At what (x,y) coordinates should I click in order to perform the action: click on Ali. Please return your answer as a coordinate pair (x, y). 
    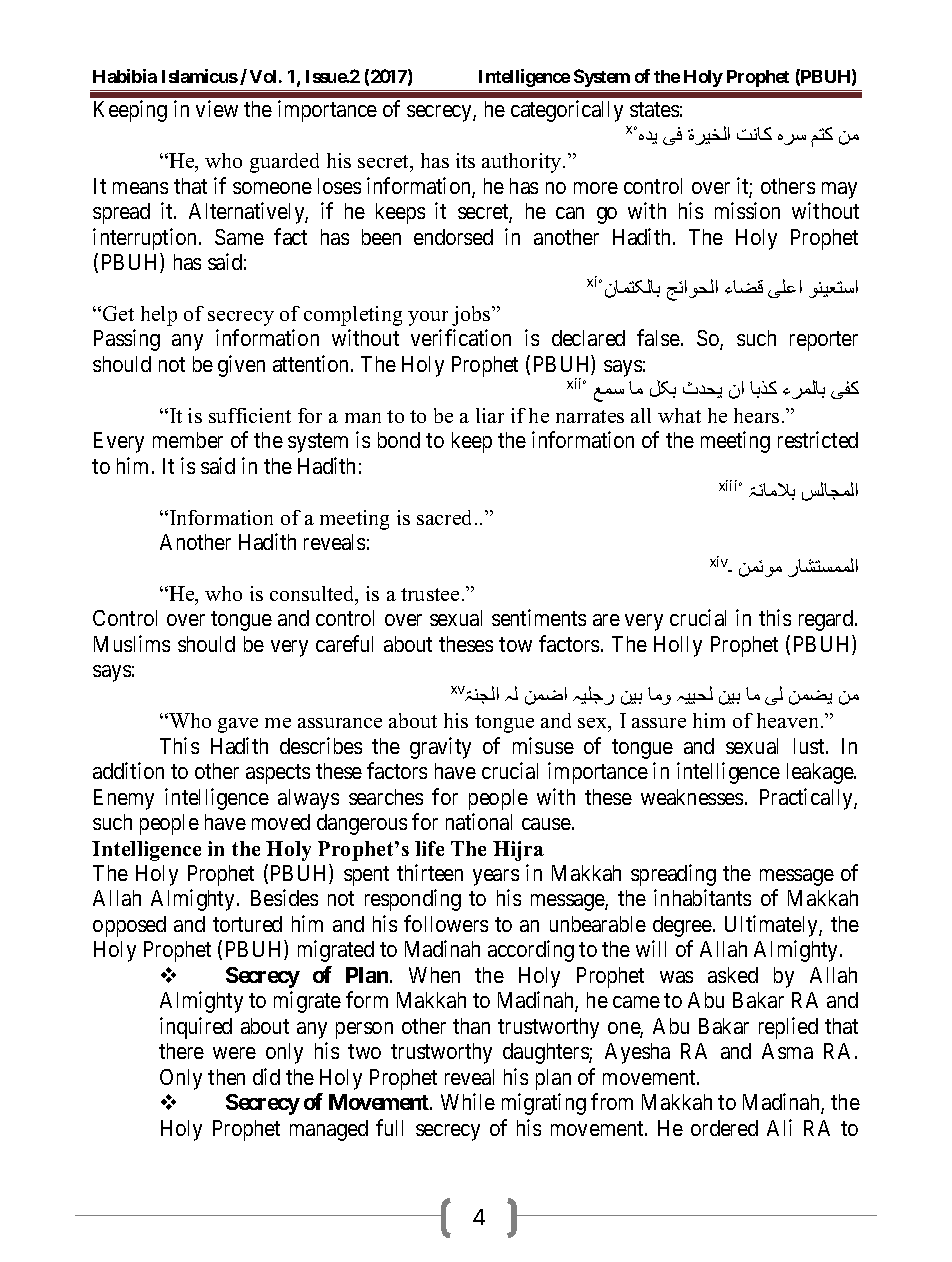
    Looking at the image, I should click on (779, 1127).
